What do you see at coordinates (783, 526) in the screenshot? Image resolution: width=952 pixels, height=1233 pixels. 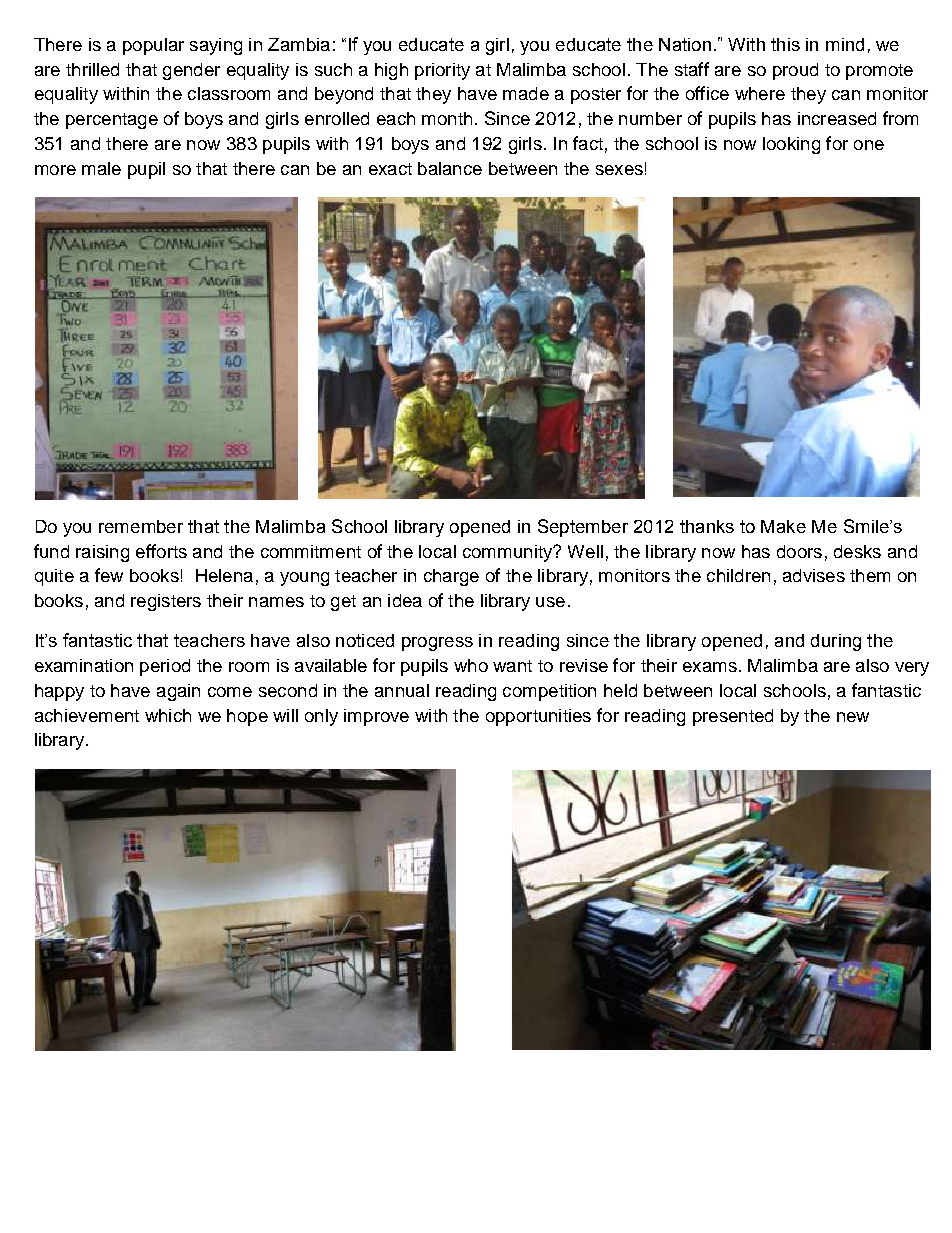 I see `Make` at bounding box center [783, 526].
